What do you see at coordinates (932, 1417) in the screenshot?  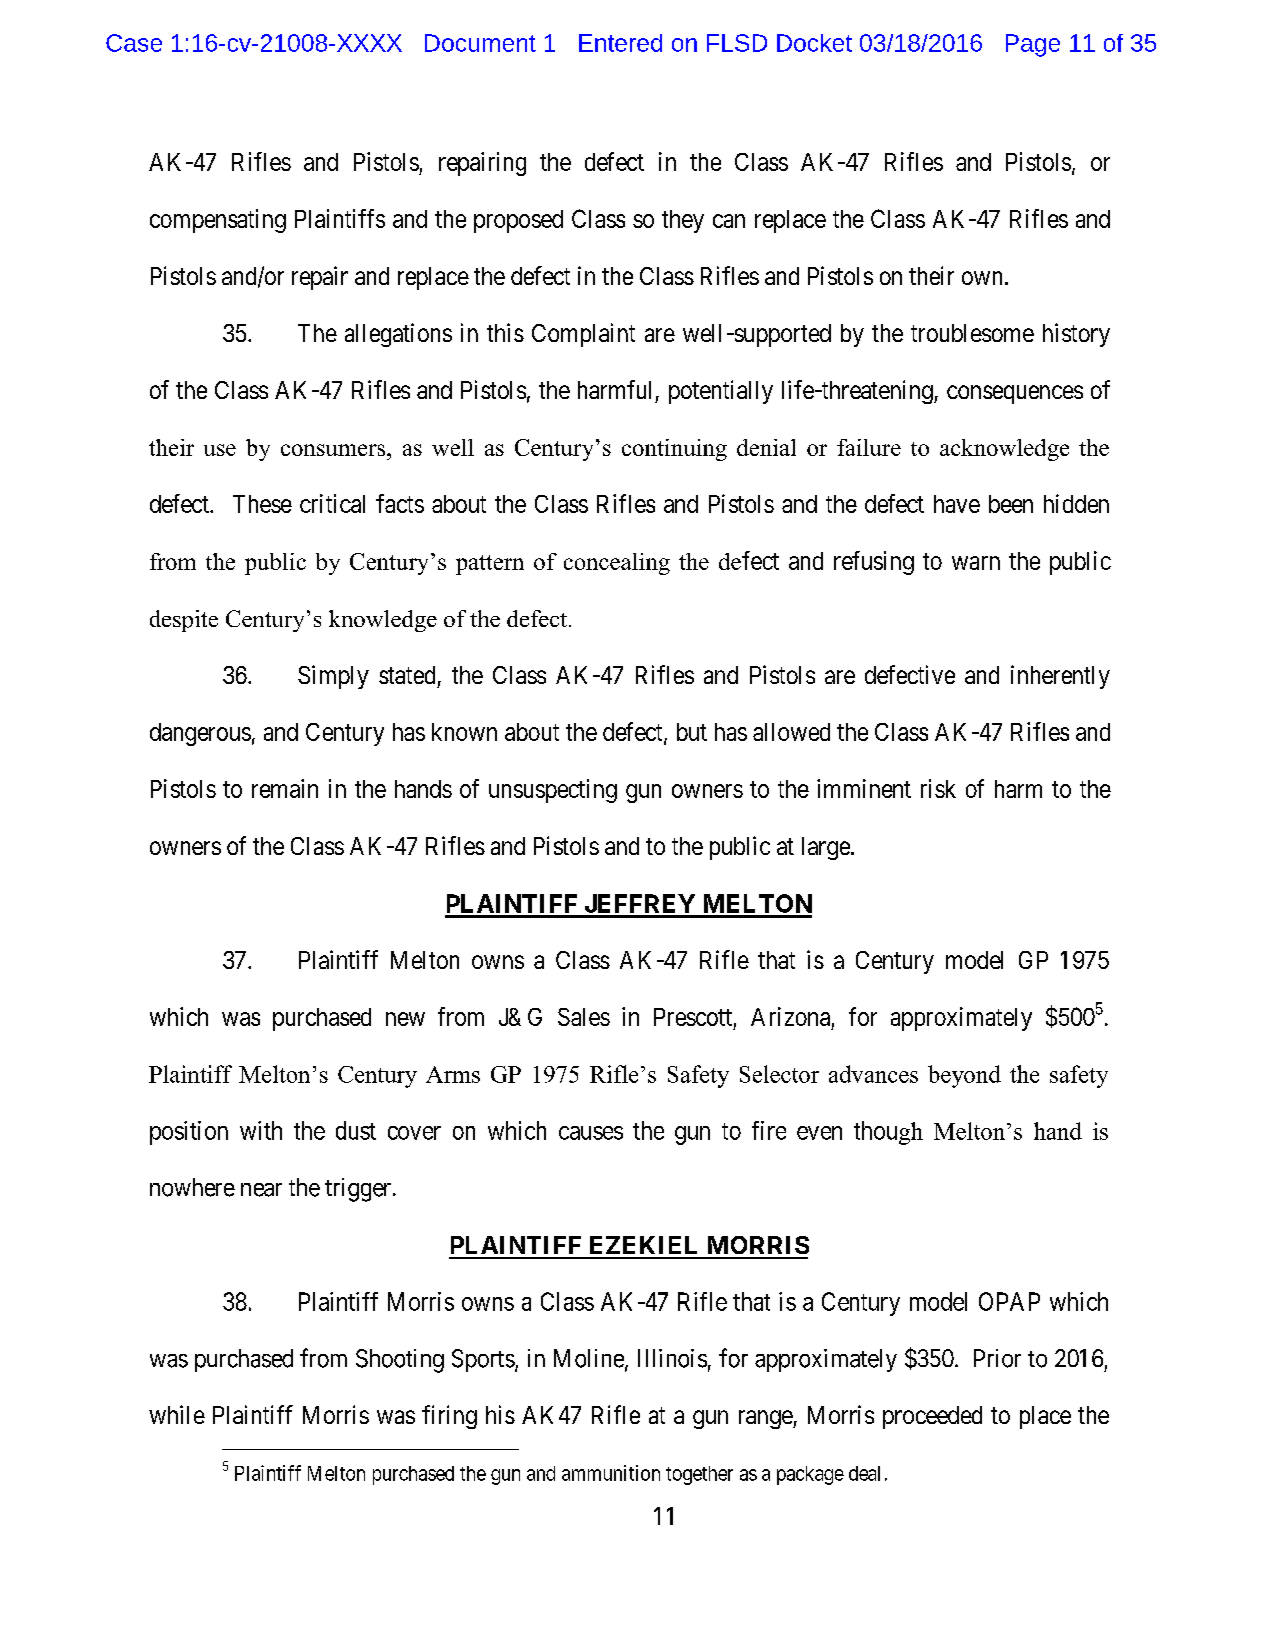 I see `proceeded` at bounding box center [932, 1417].
